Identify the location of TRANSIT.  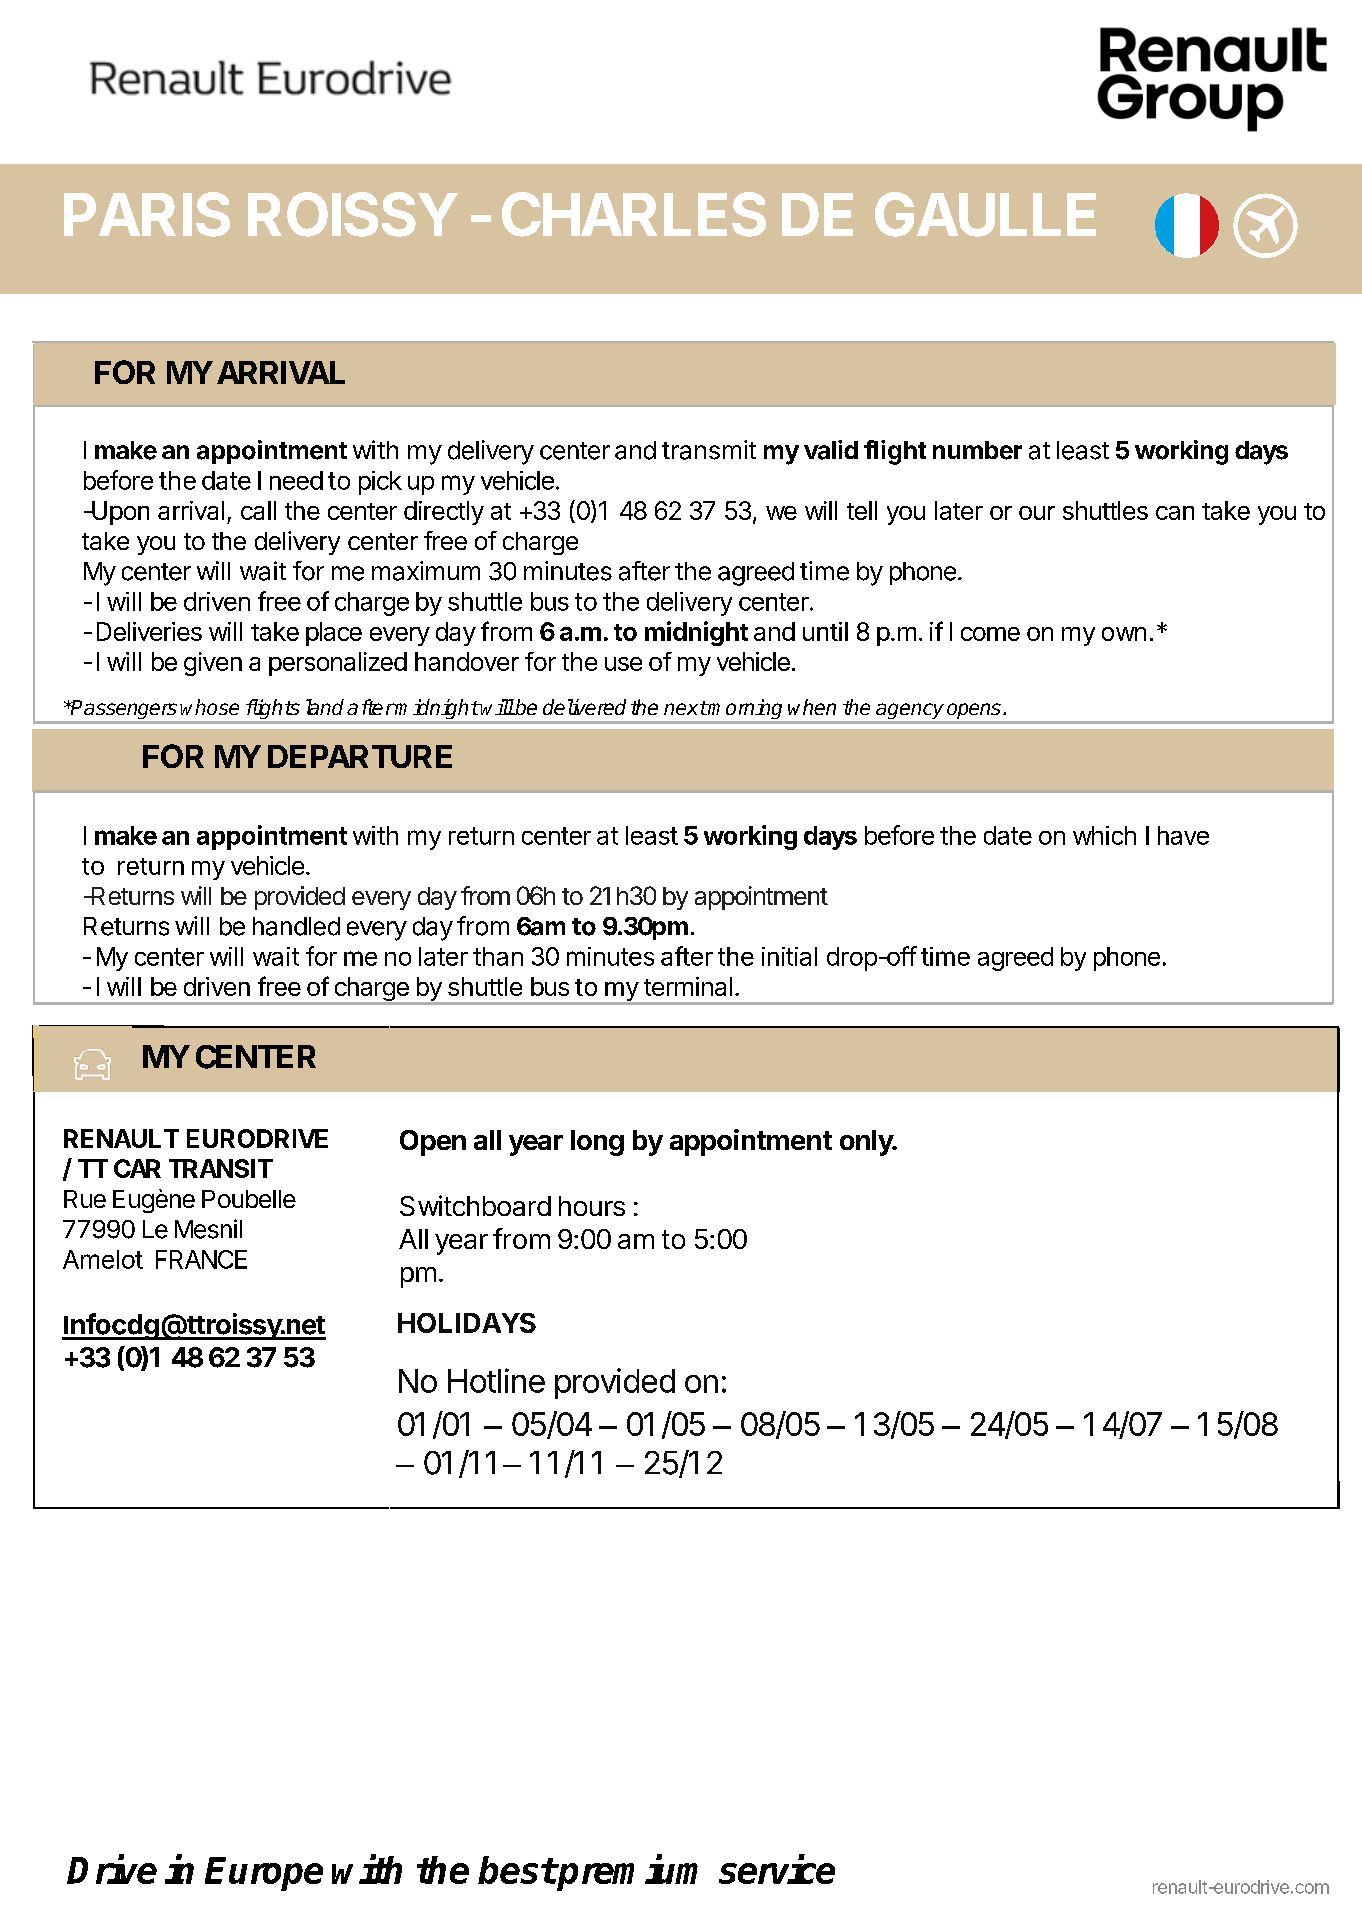
(221, 1168).
